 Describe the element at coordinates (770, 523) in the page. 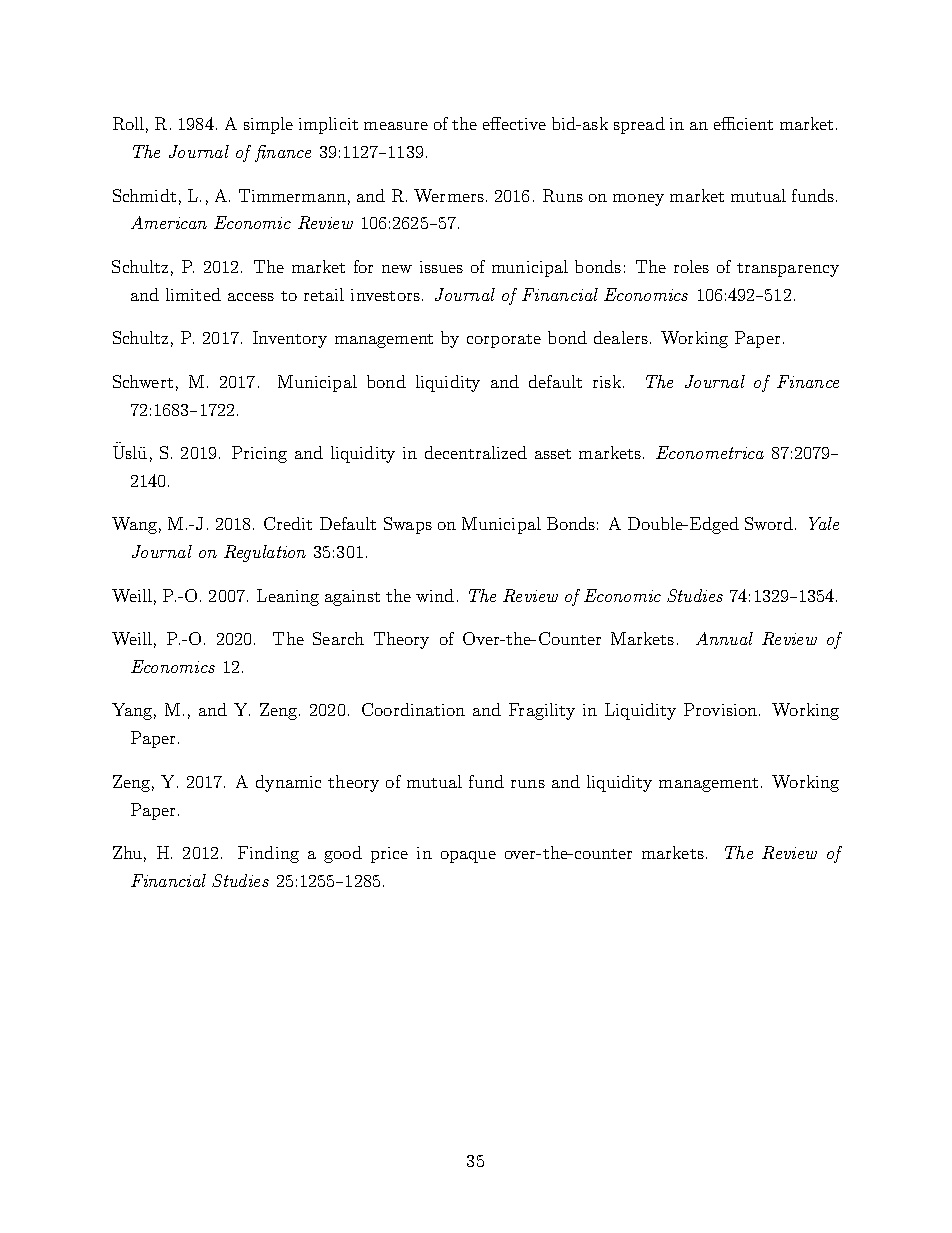

I see `Sword` at that location.
